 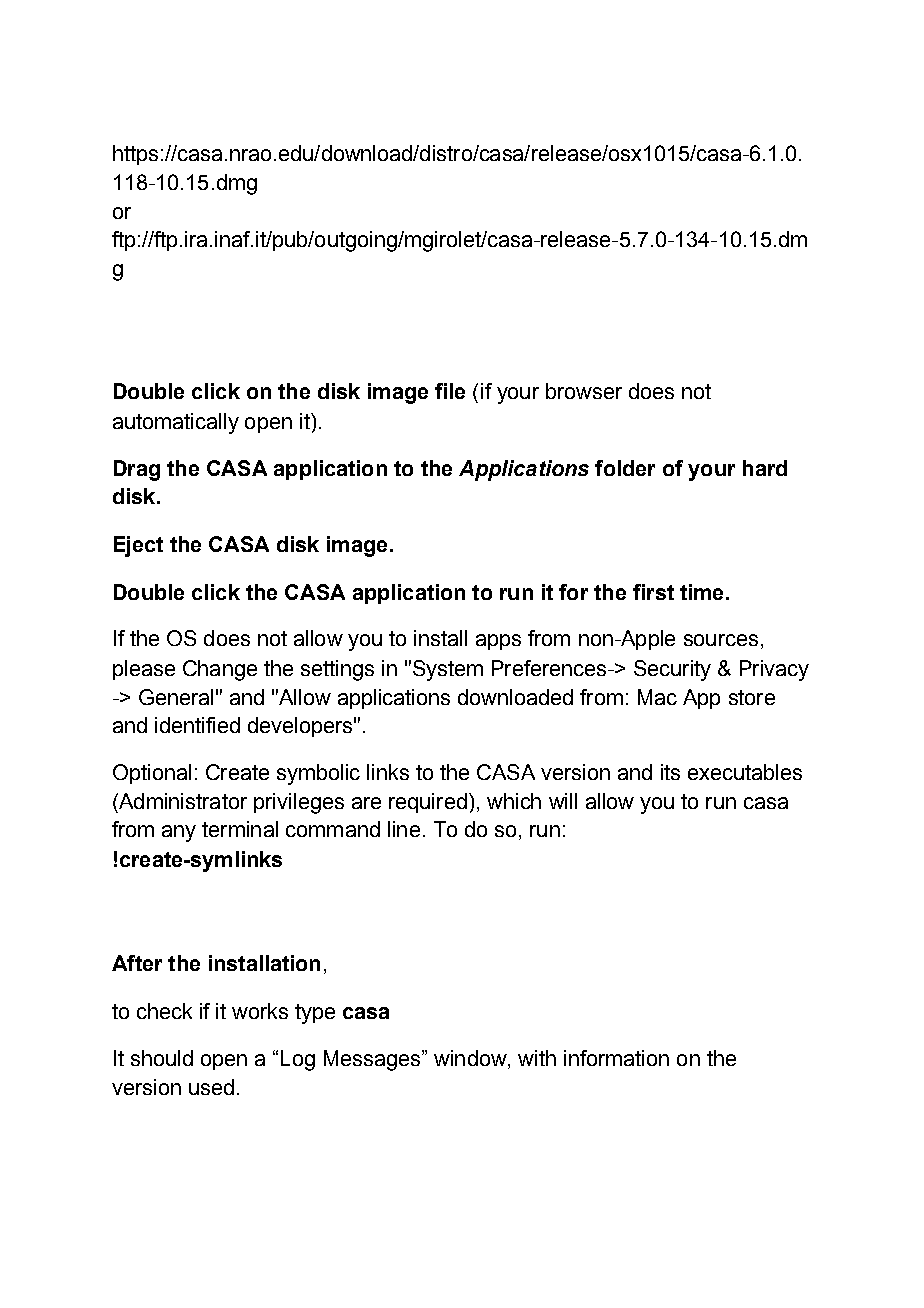 I want to click on apps, so click(x=498, y=642).
